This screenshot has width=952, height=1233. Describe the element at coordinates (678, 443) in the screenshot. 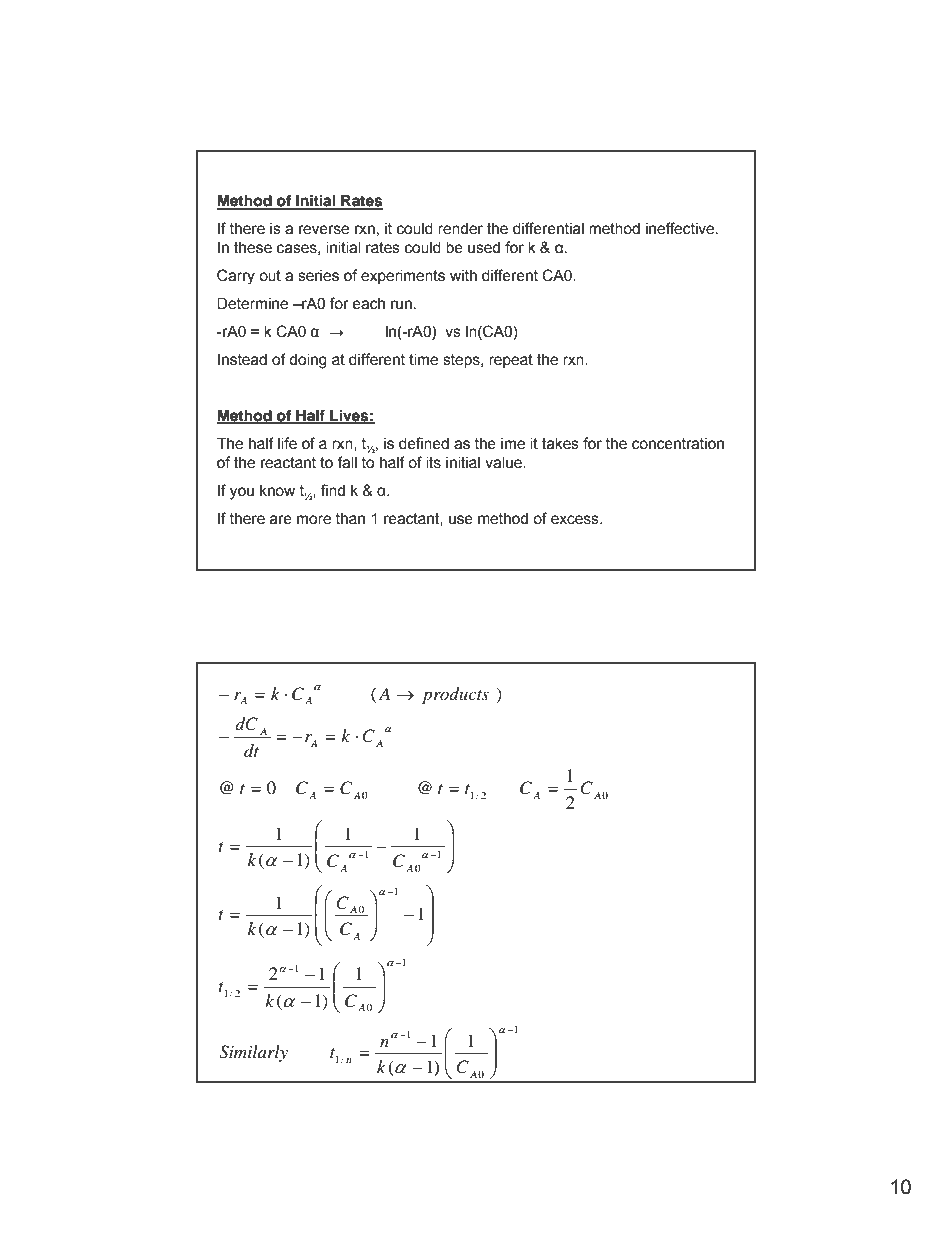

I see `concentration` at that location.
